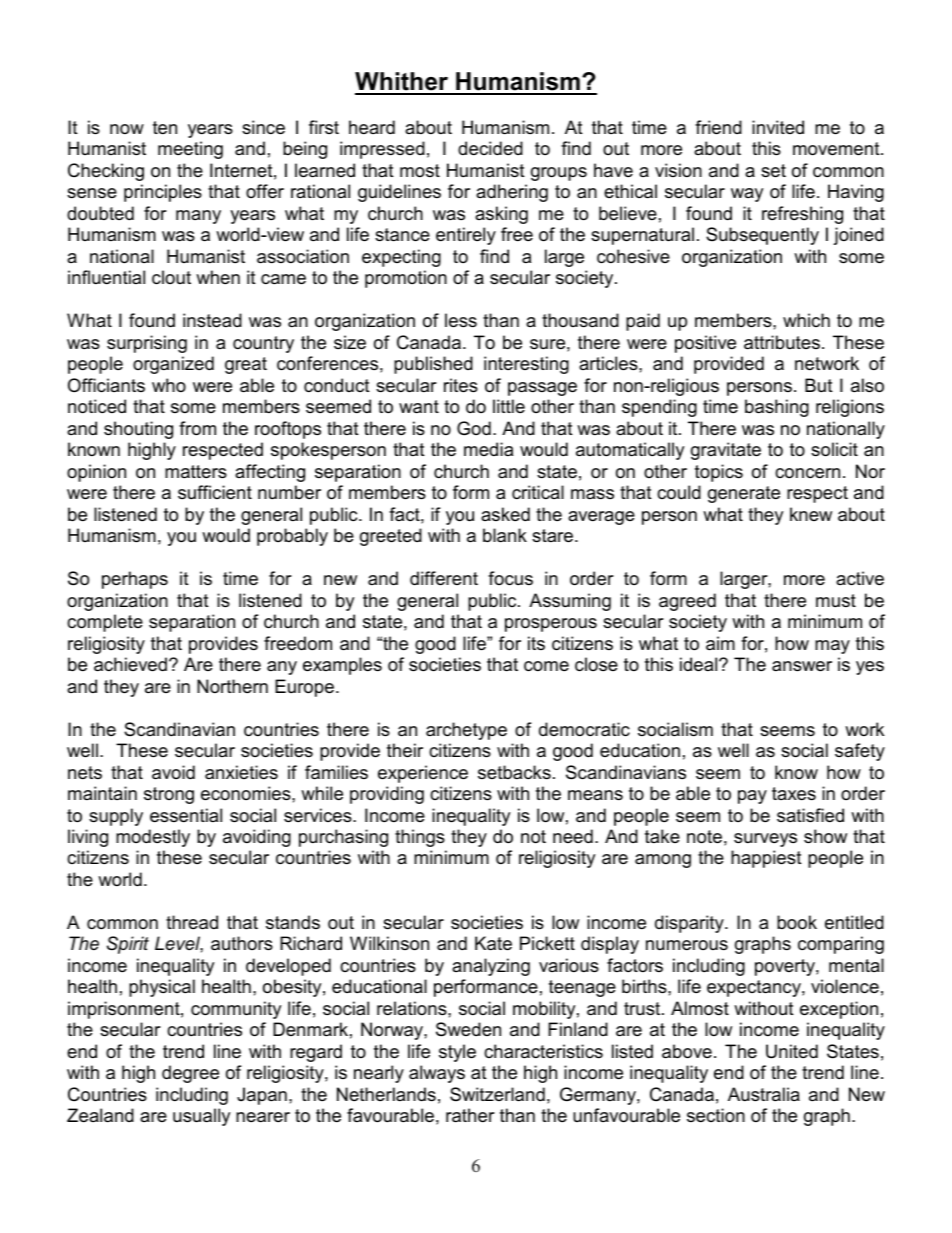 This page has width=952, height=1233. What do you see at coordinates (766, 859) in the page?
I see `happiest` at bounding box center [766, 859].
